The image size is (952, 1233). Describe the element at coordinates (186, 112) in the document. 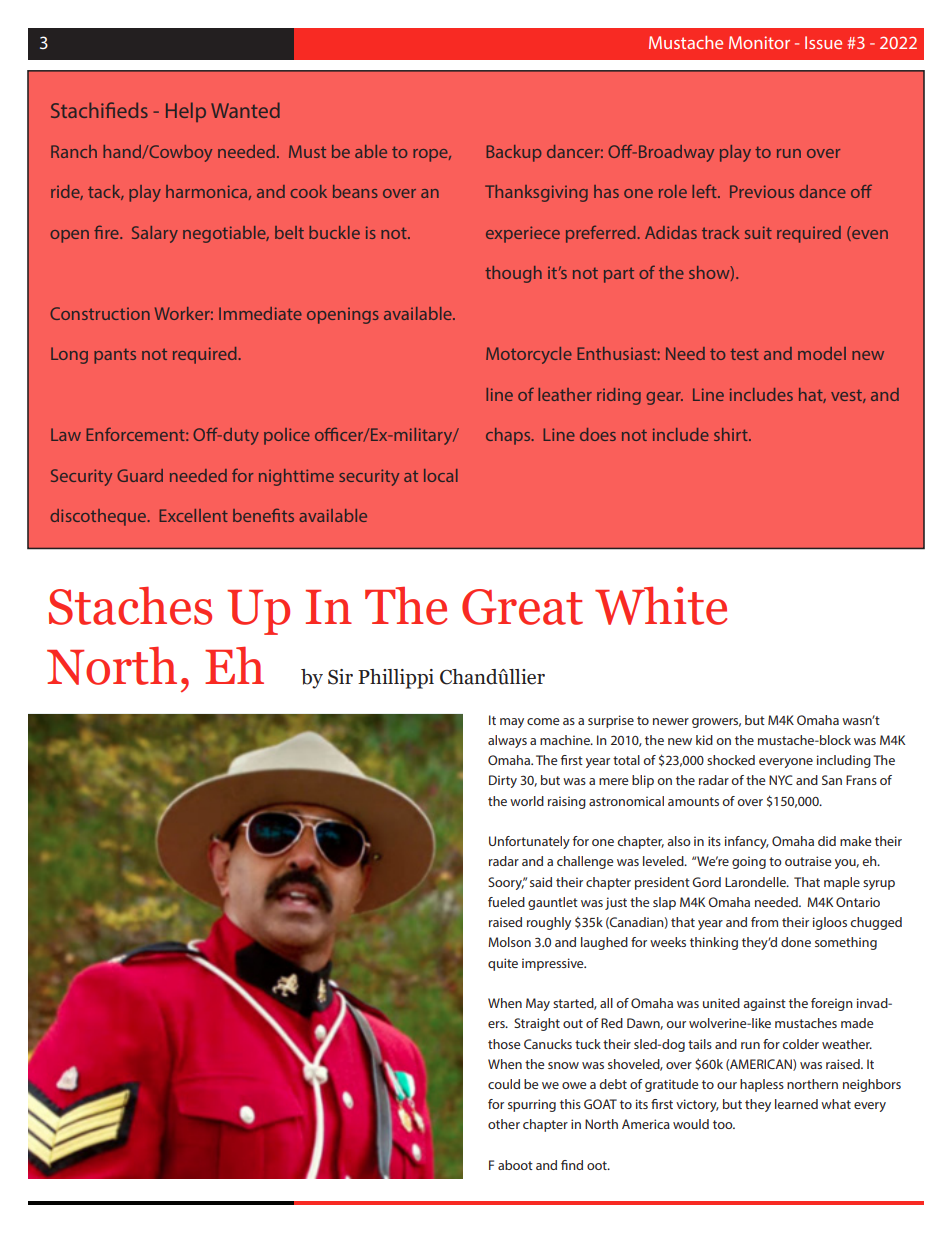

I see `Help` at that location.
